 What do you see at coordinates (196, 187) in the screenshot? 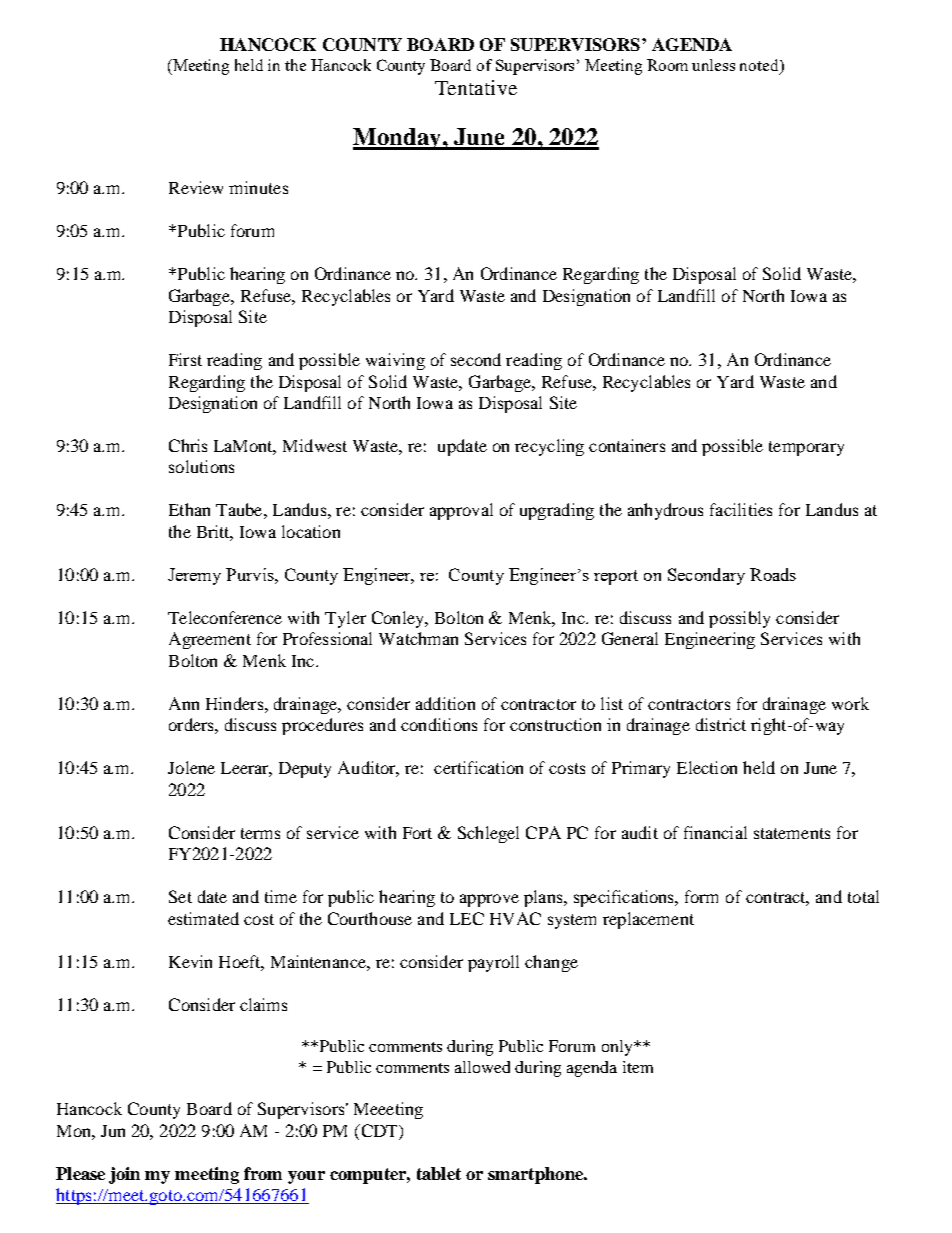
I see `Review` at bounding box center [196, 187].
